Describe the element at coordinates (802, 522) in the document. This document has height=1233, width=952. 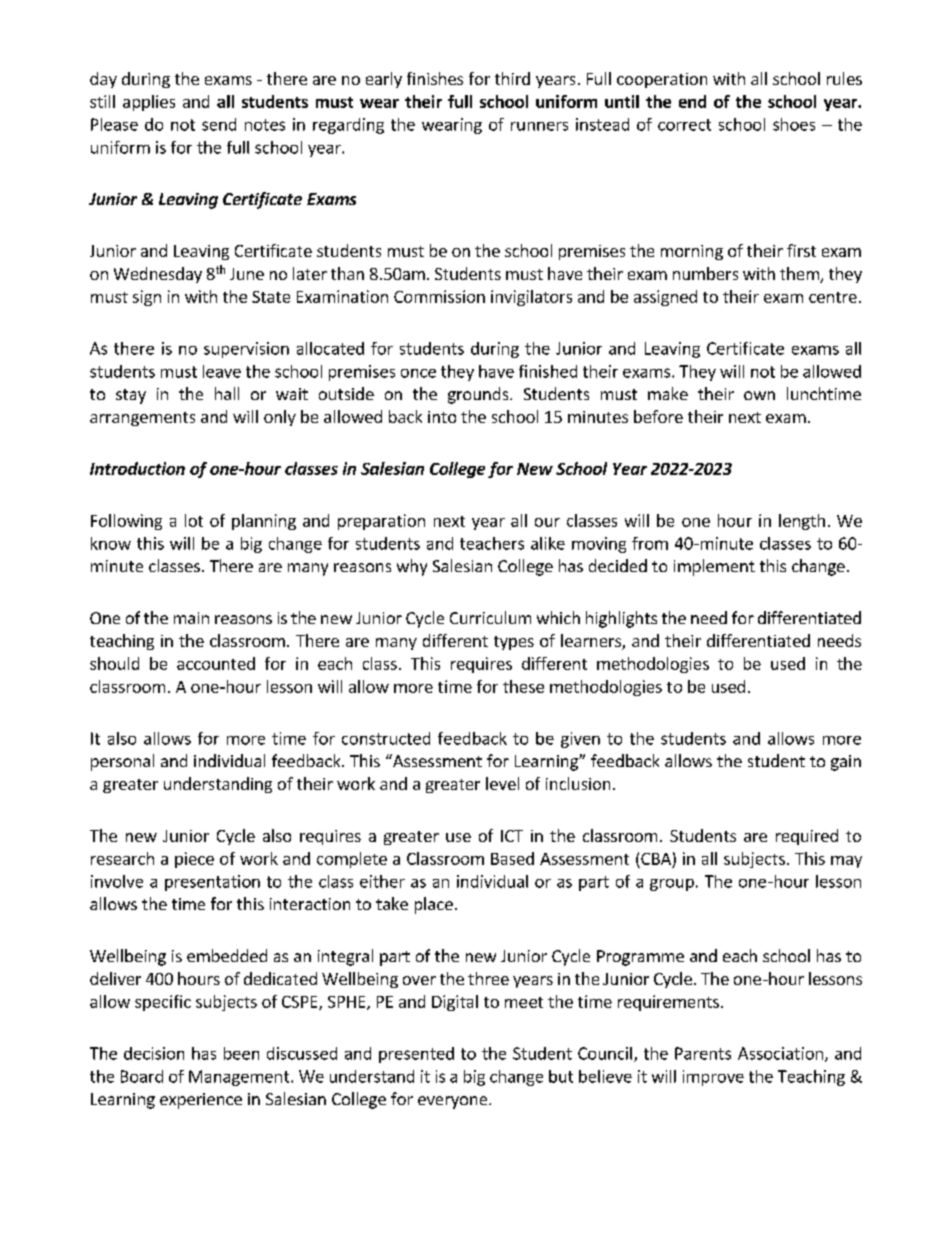
I see `length` at that location.
